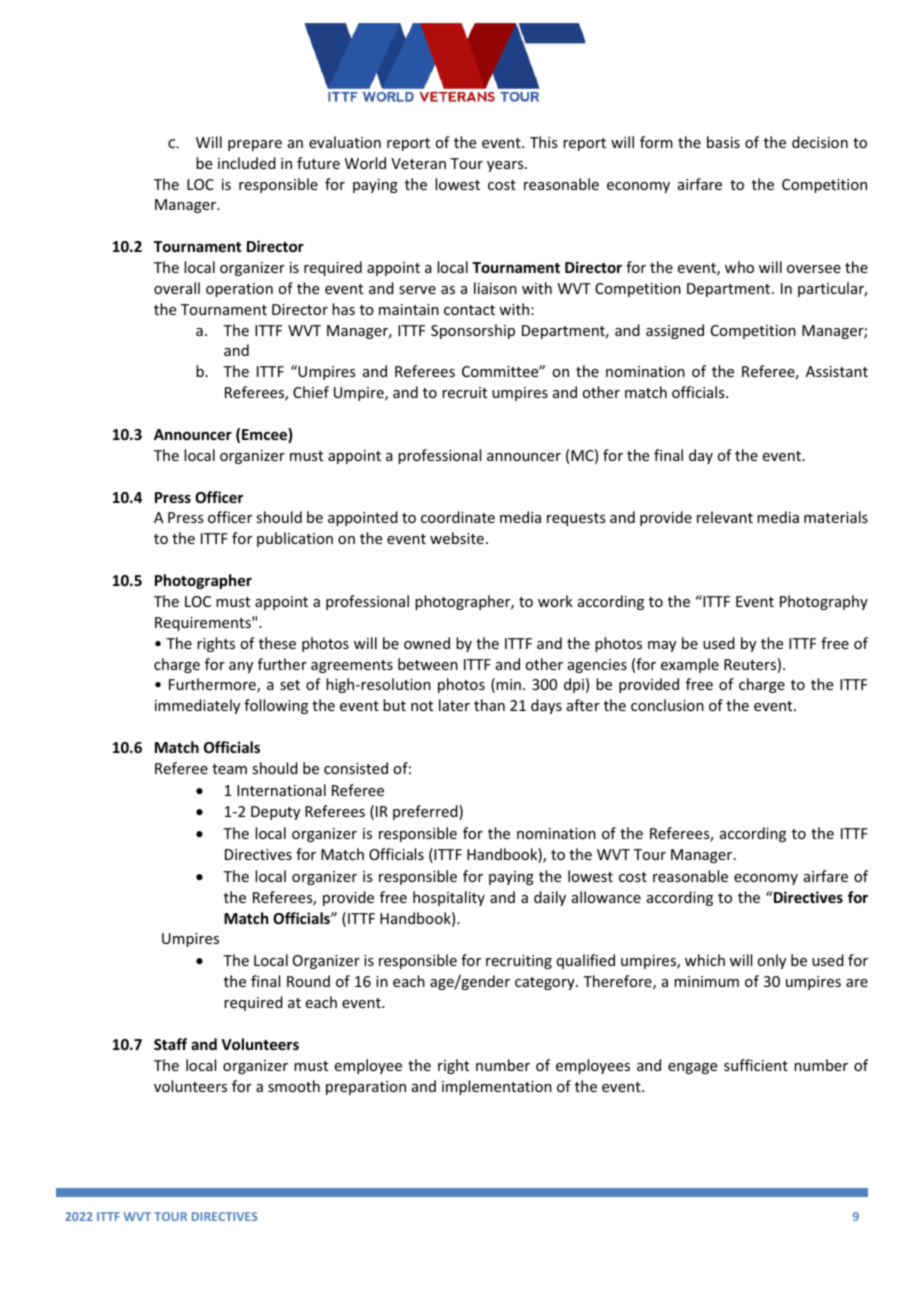 This document has width=924, height=1307. I want to click on Deputy, so click(275, 813).
